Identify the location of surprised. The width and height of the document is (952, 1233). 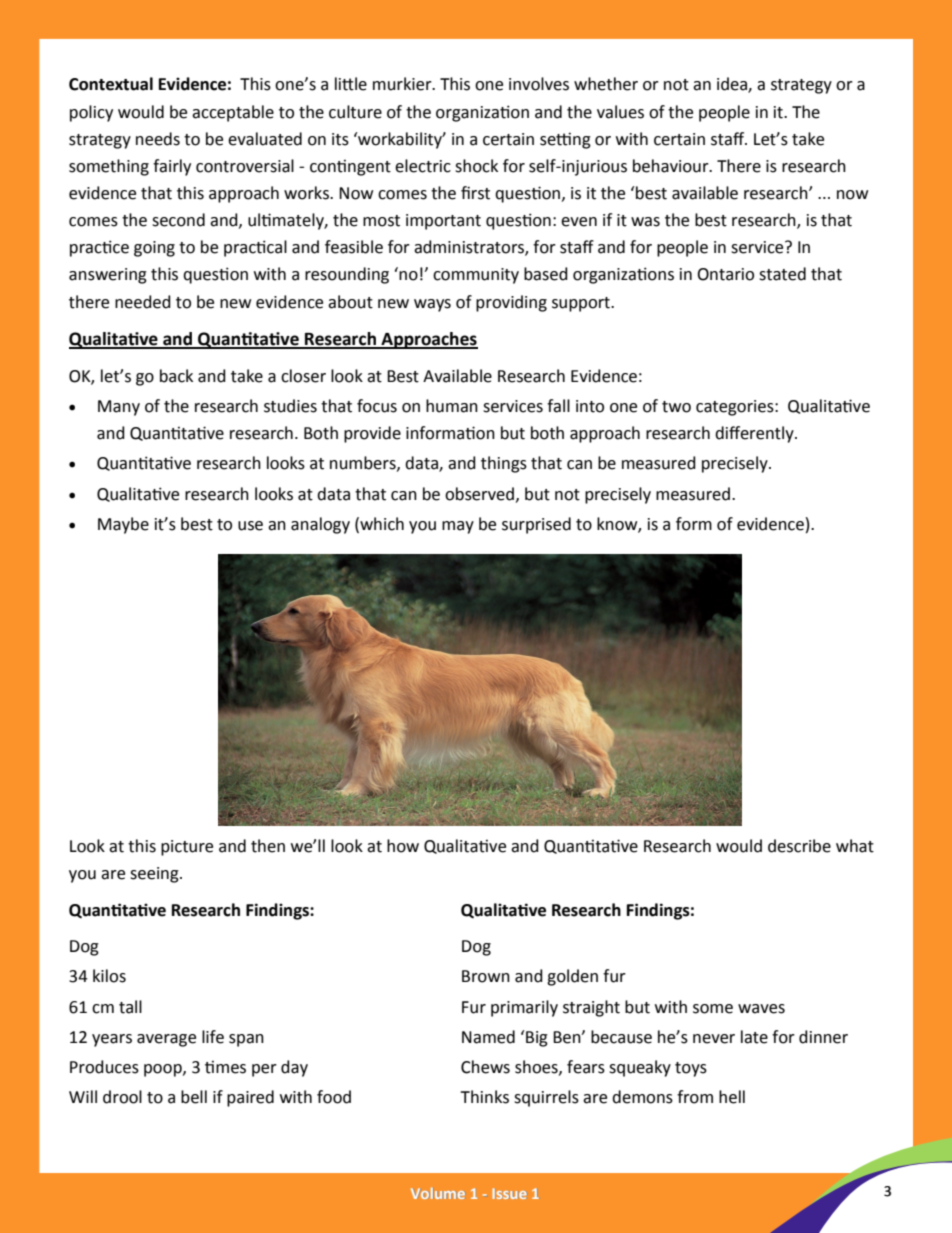
(536, 525).
